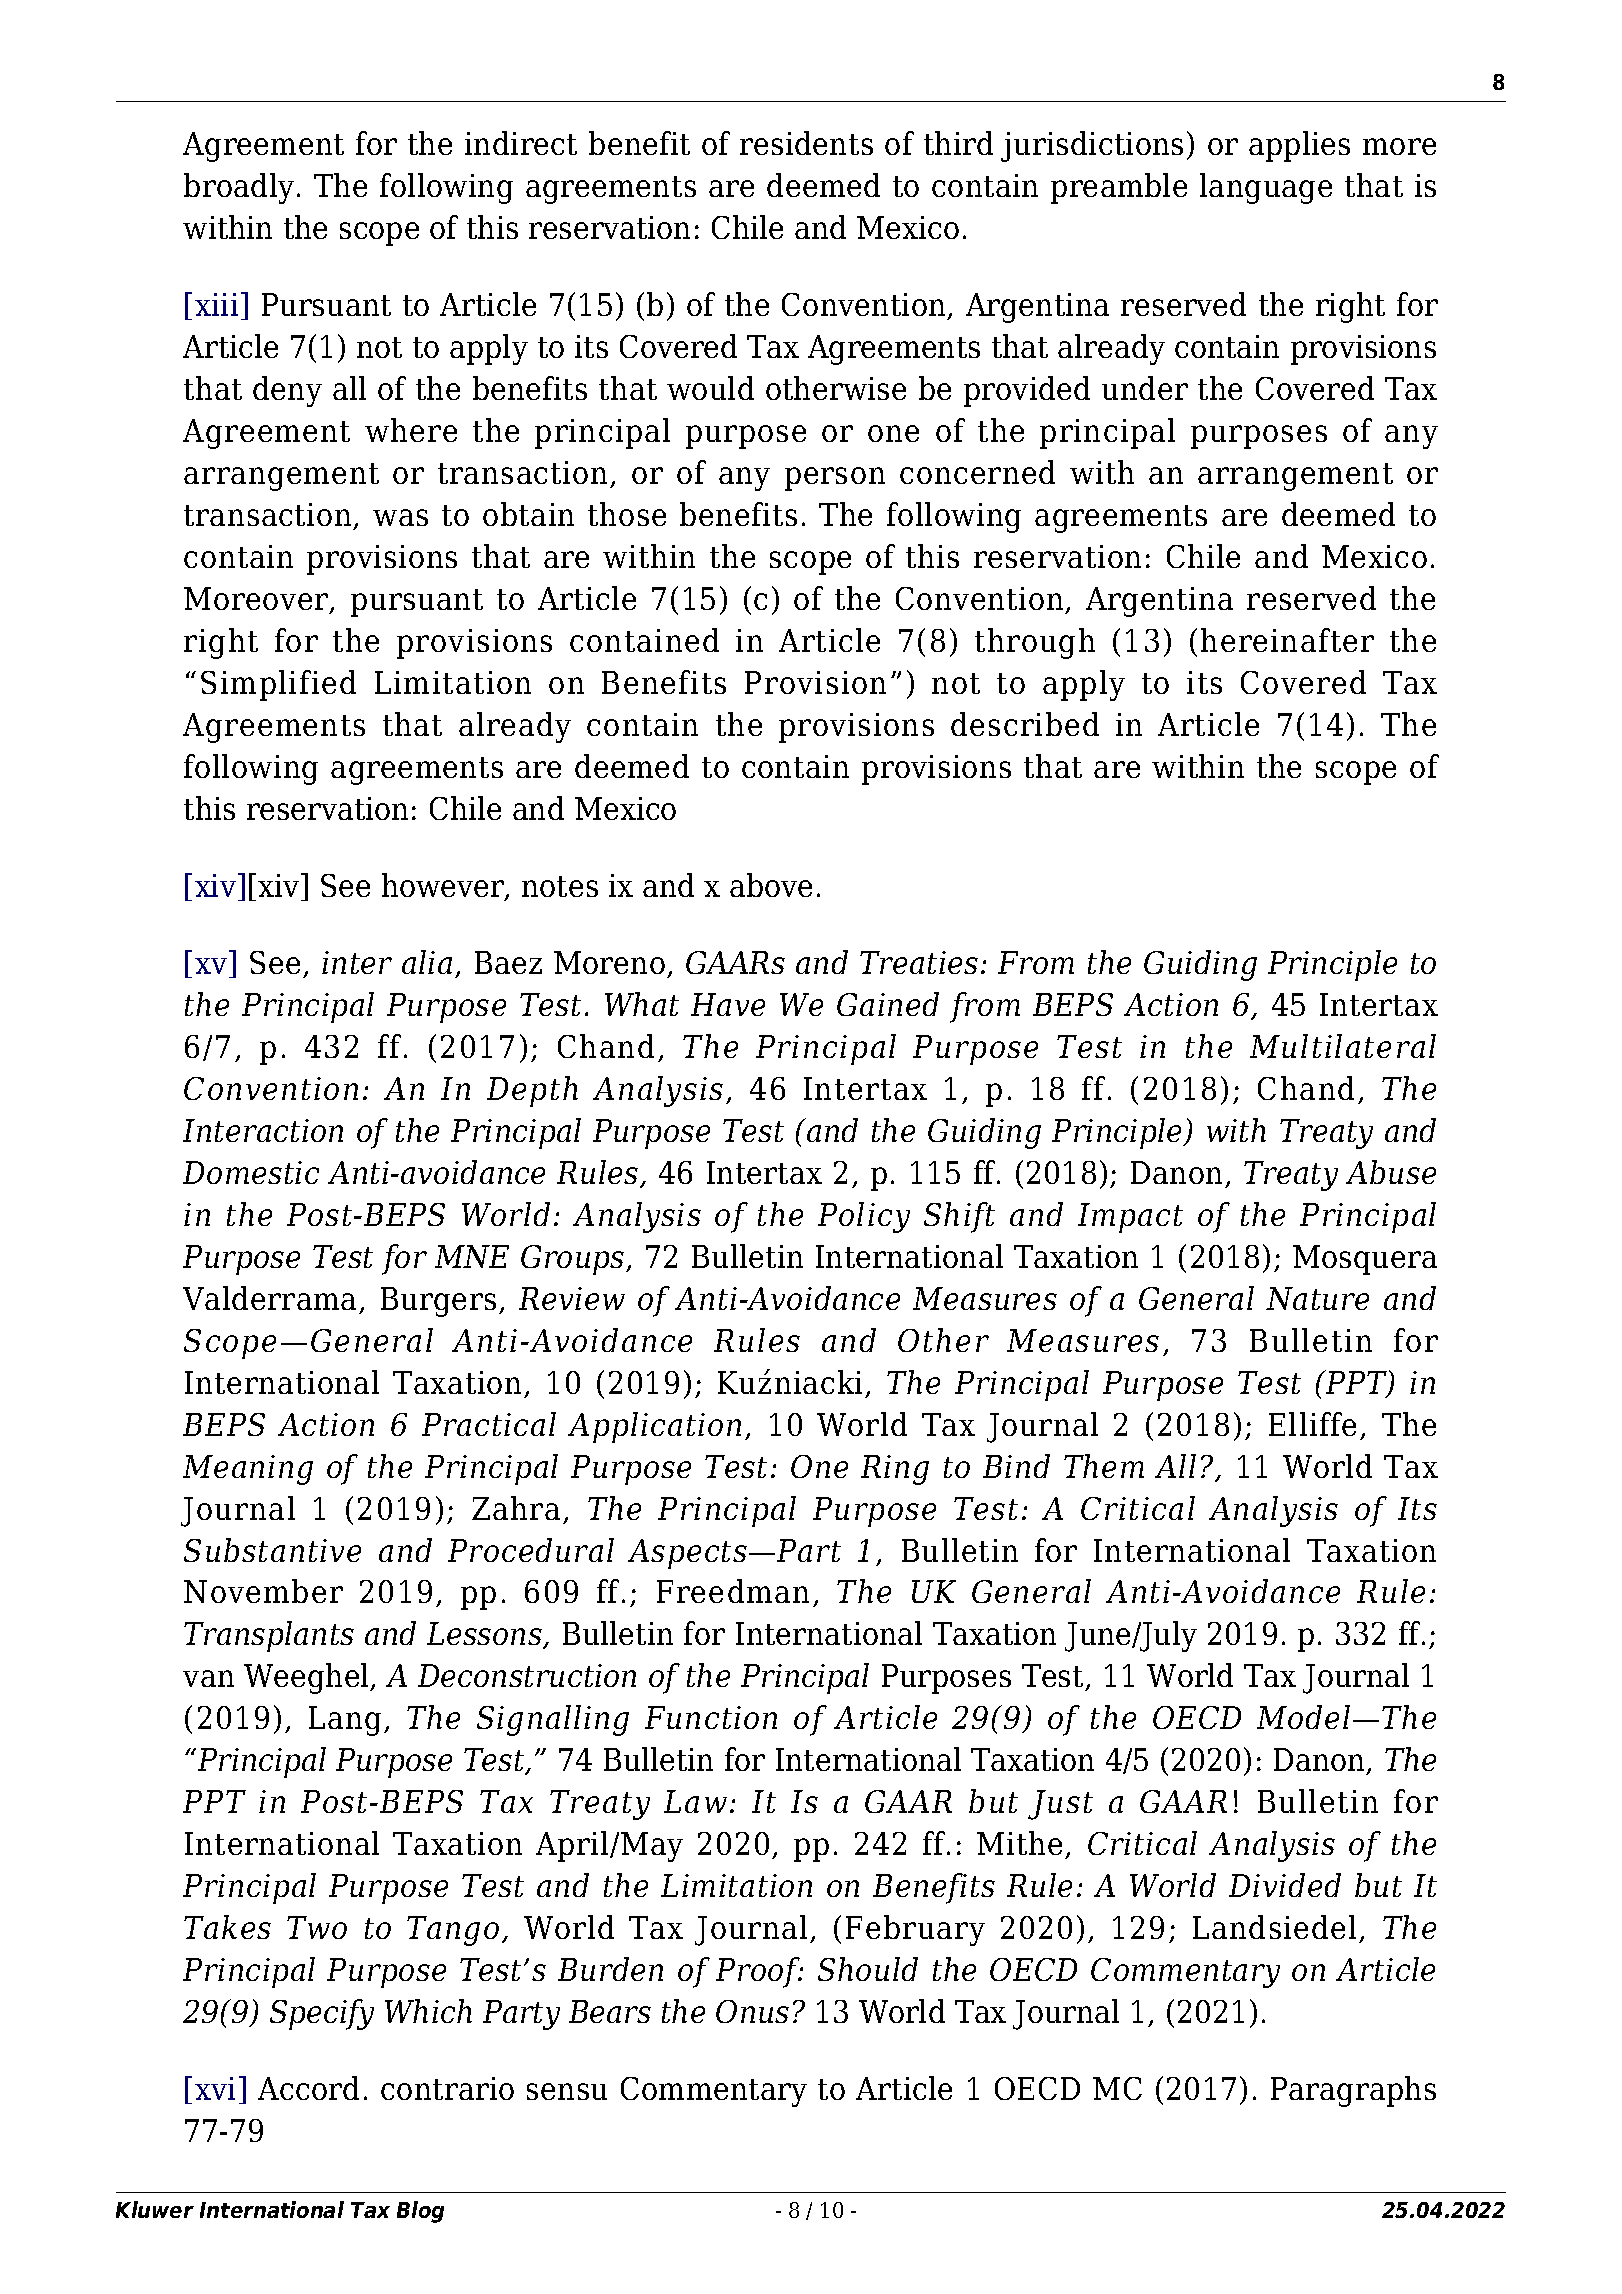  Describe the element at coordinates (308, 2088) in the document. I see `Accord` at that location.
